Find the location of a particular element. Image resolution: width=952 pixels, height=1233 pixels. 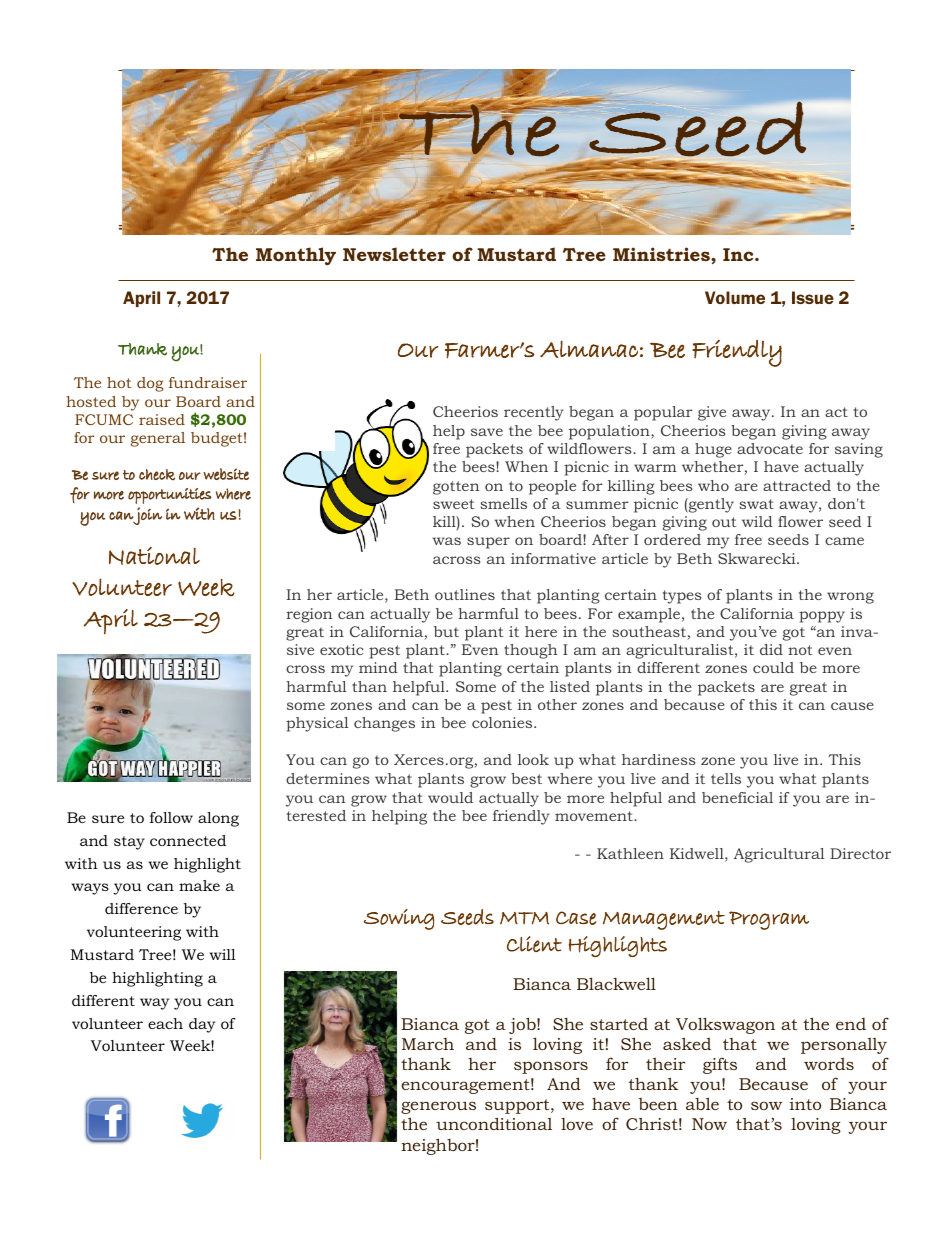

colonies is located at coordinates (503, 722).
